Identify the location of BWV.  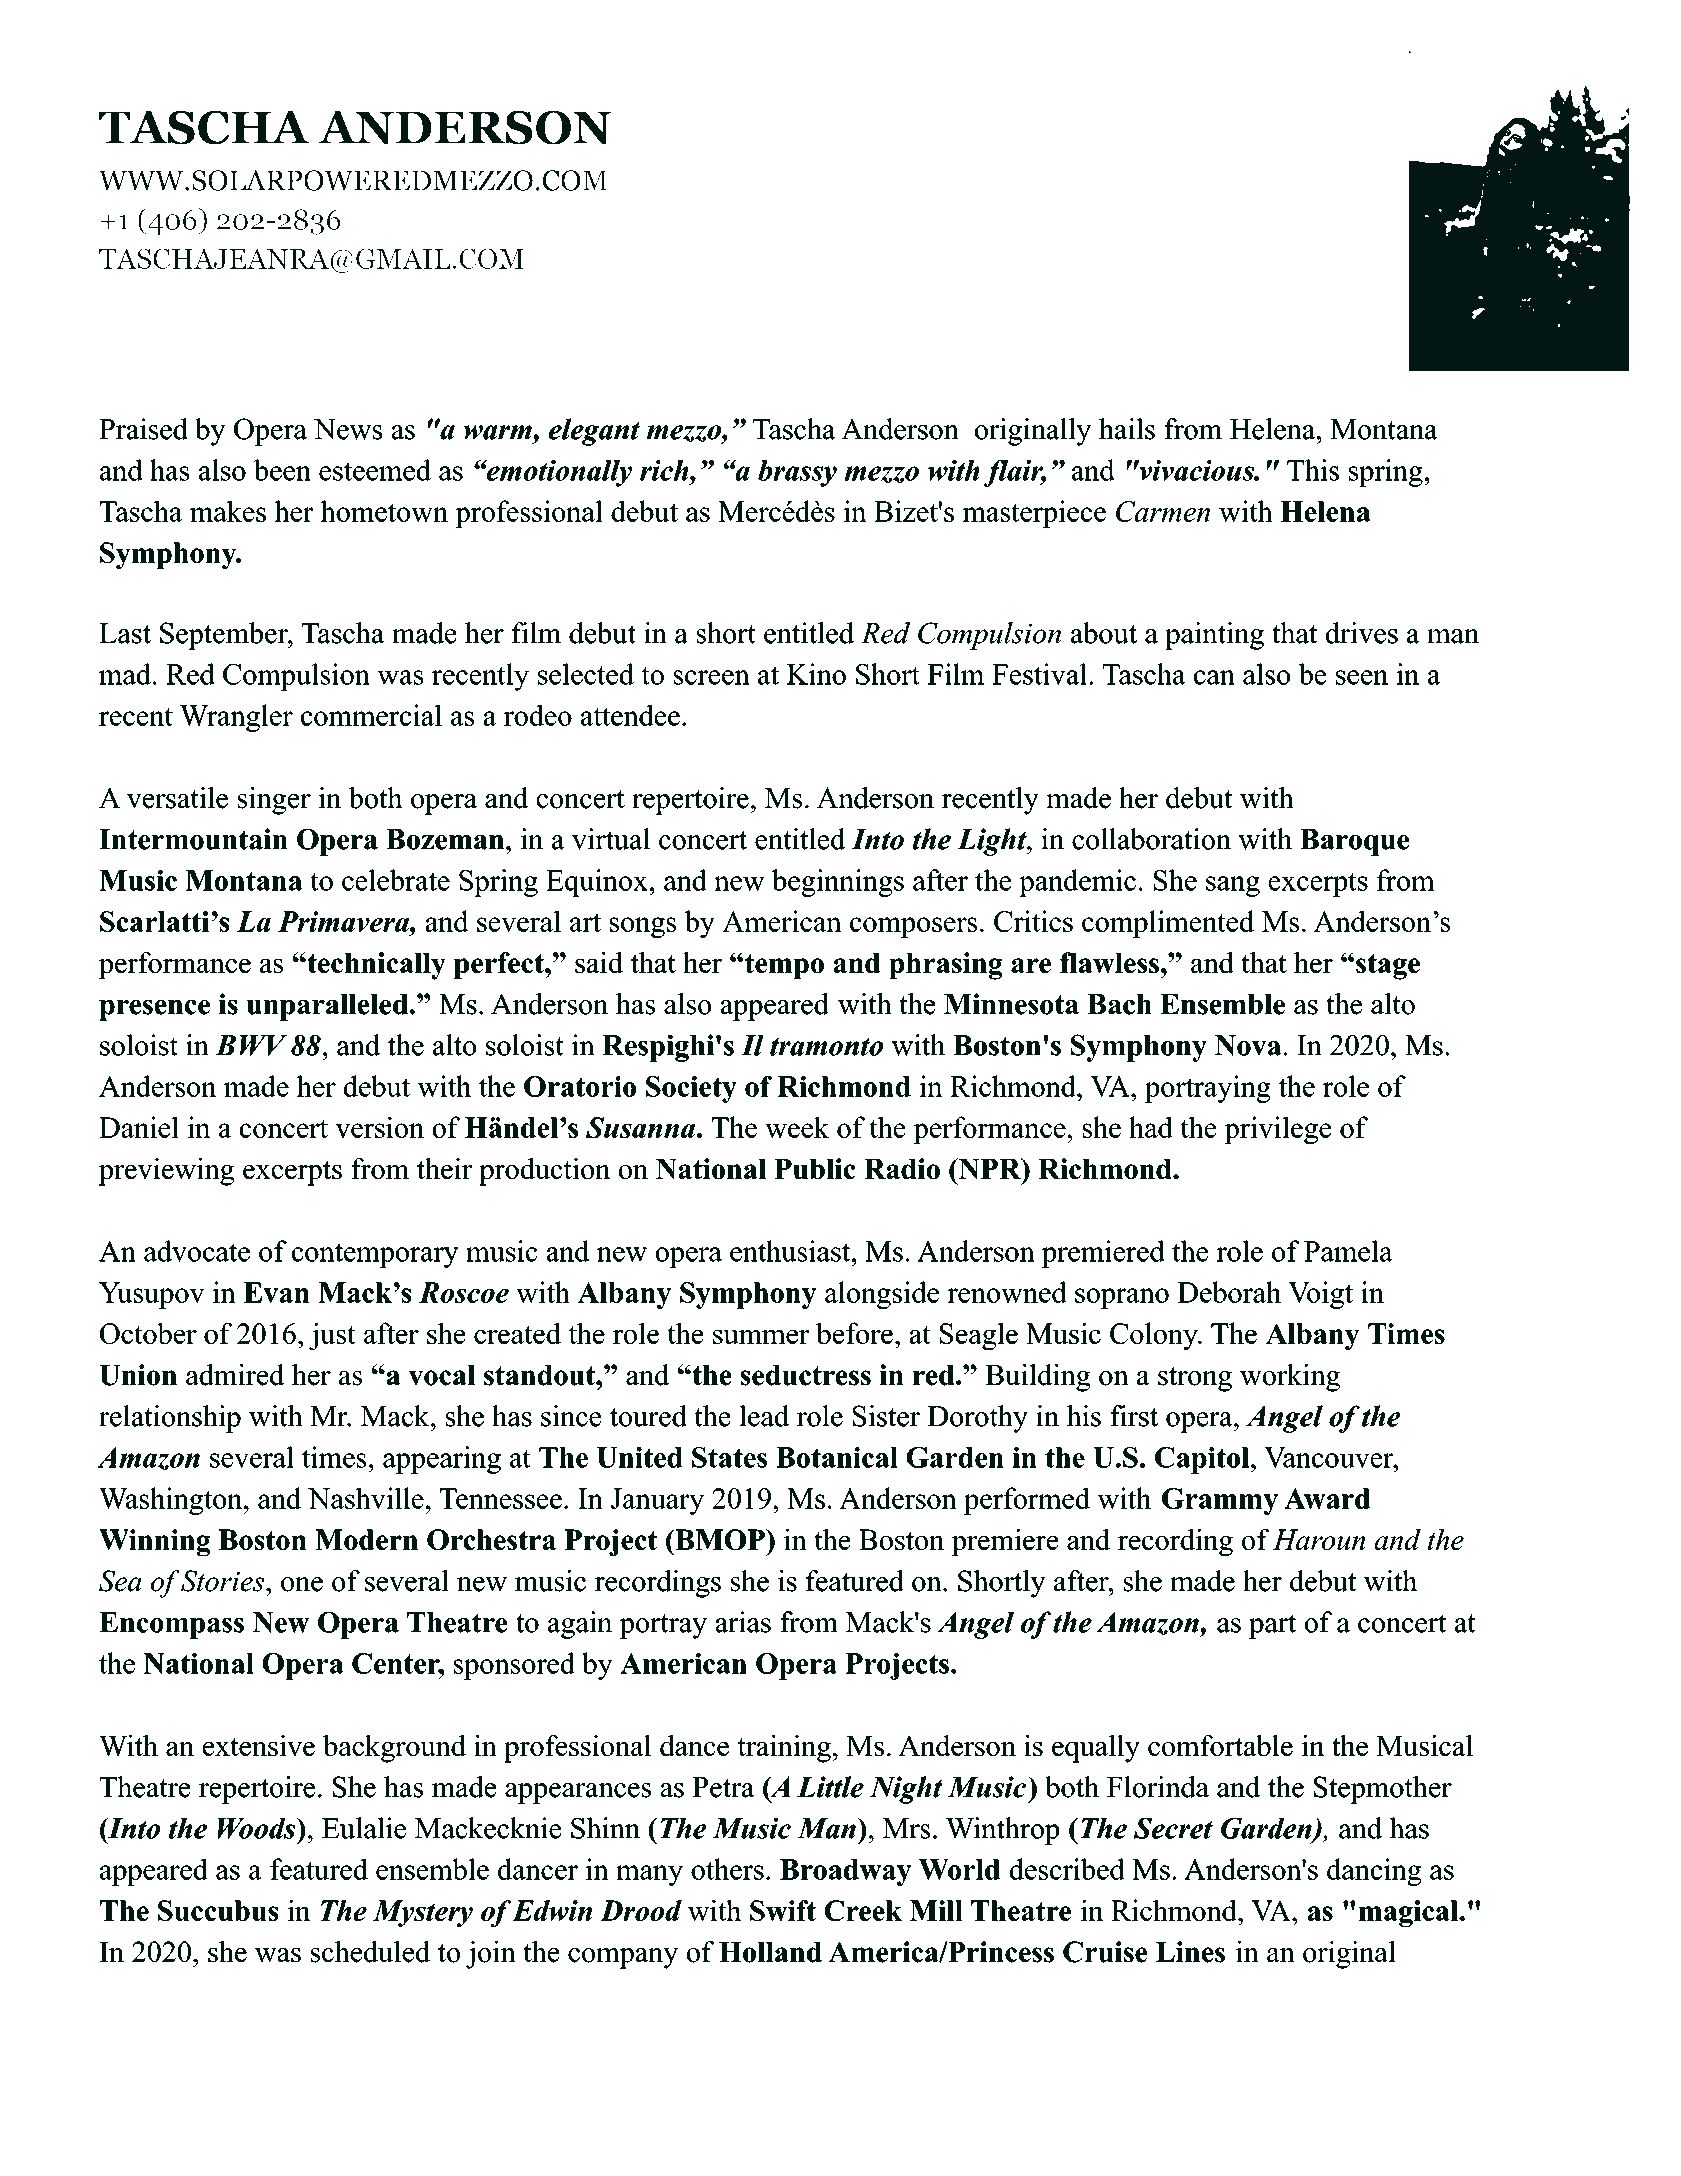
(251, 1045).
